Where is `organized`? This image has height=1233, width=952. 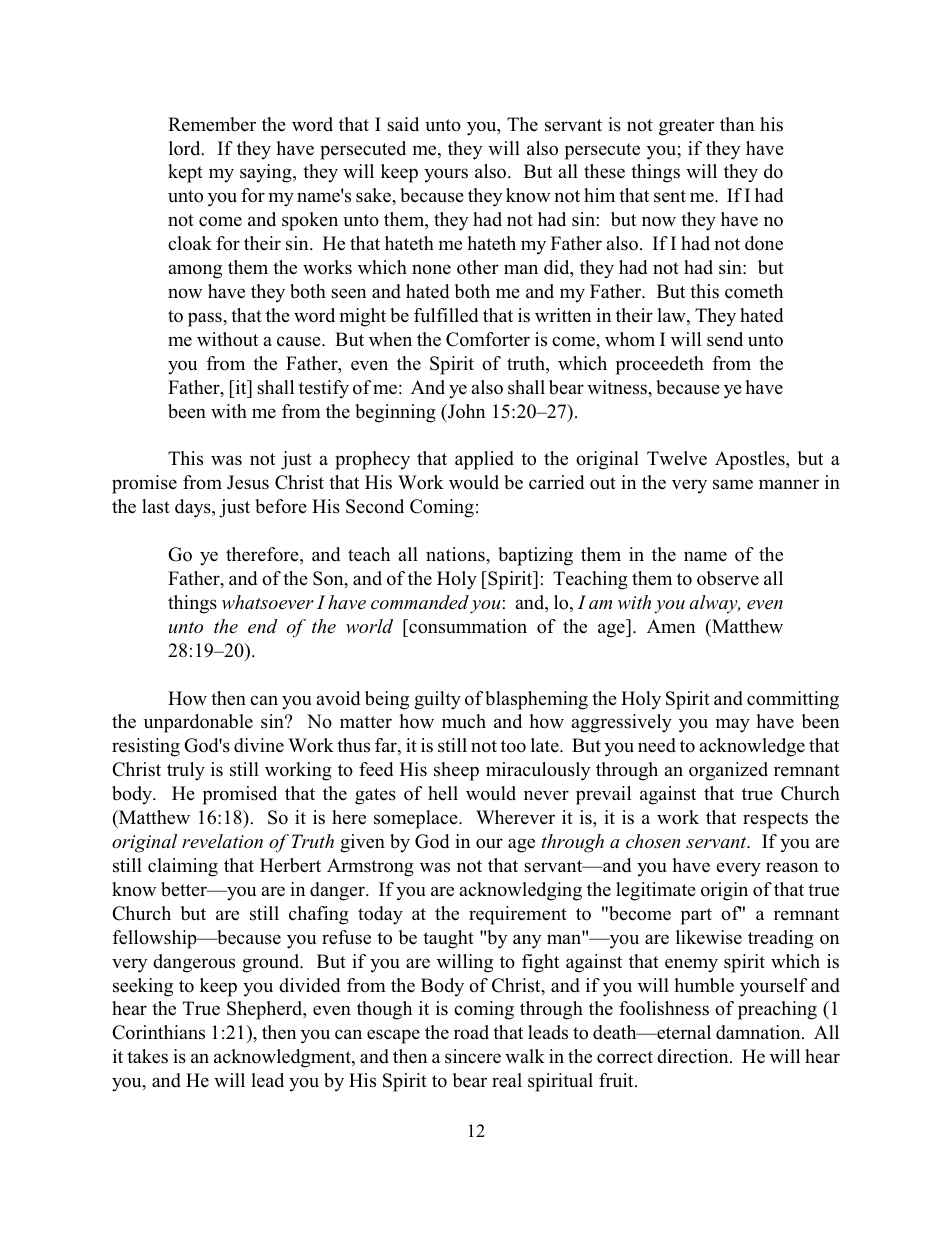 organized is located at coordinates (728, 771).
